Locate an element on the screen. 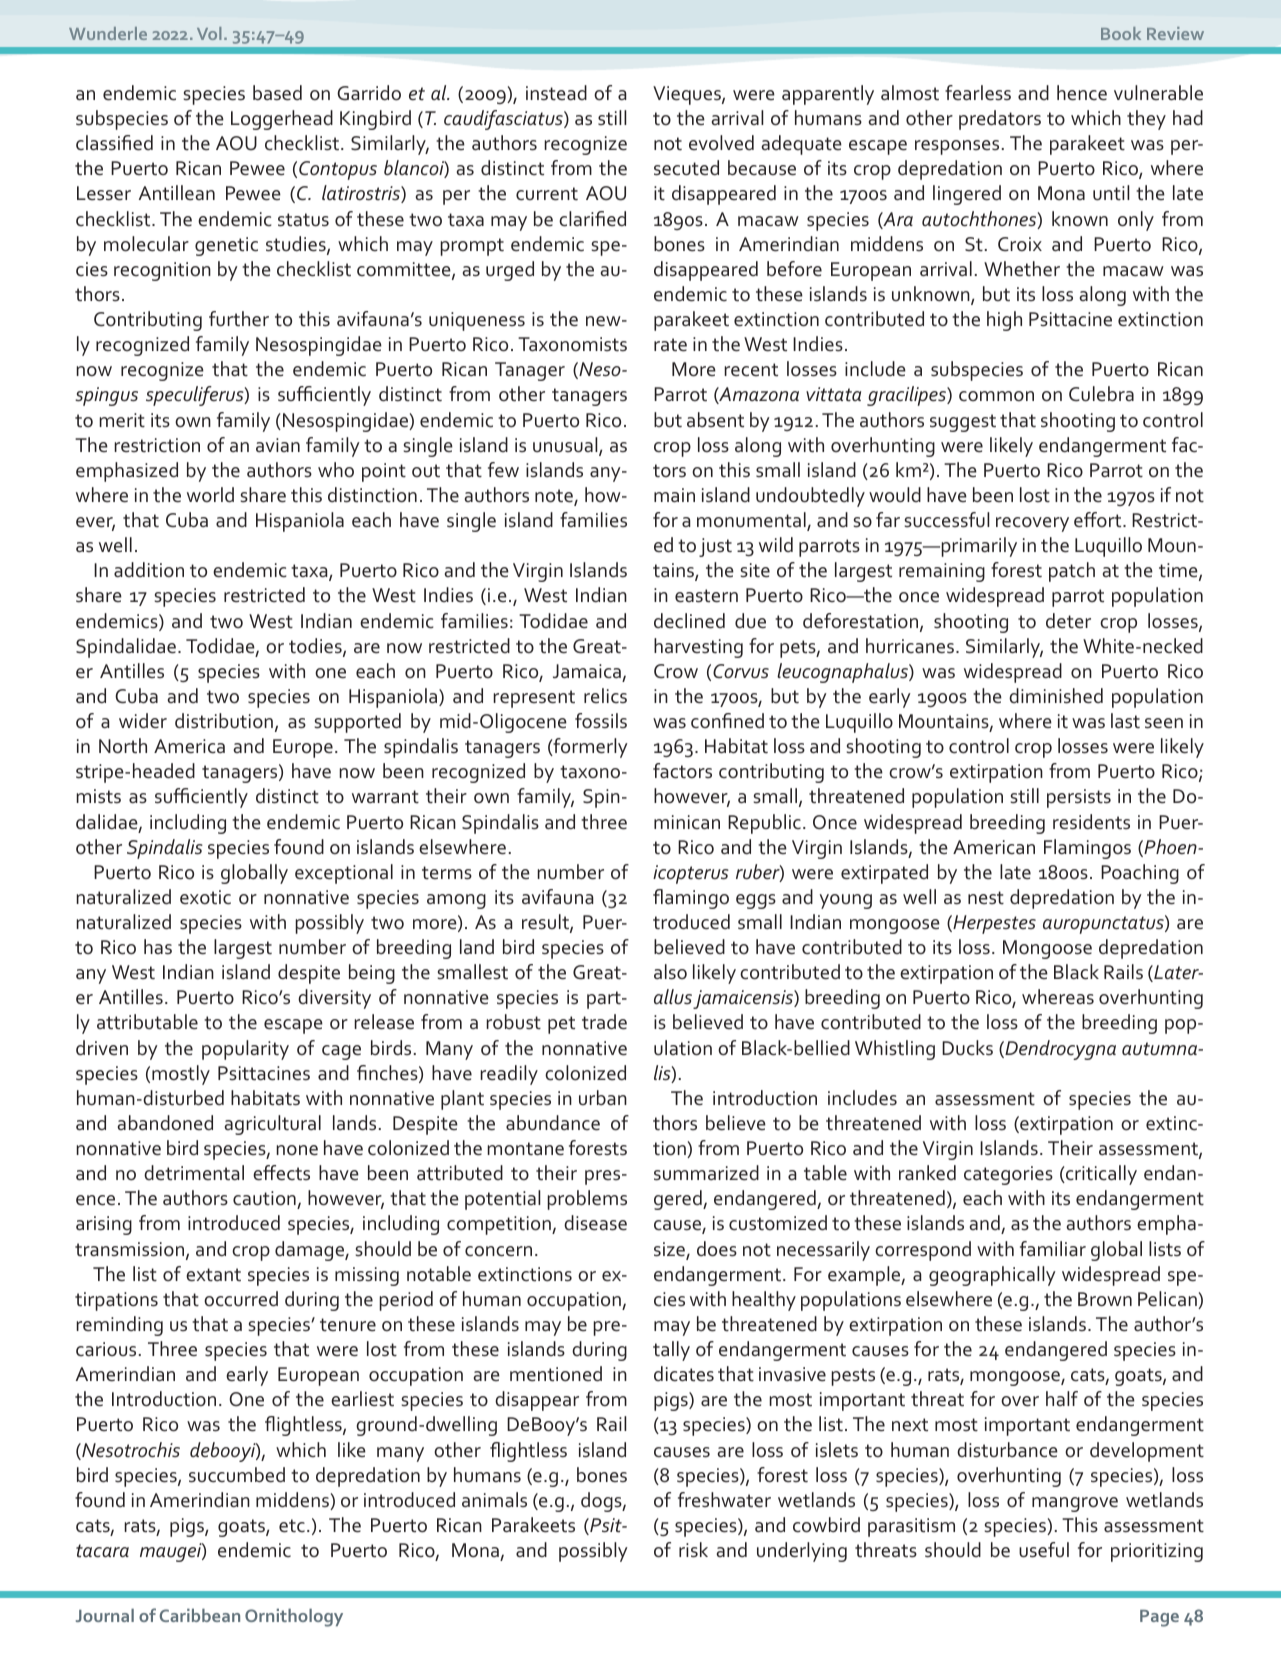  Caribbean is located at coordinates (200, 1615).
